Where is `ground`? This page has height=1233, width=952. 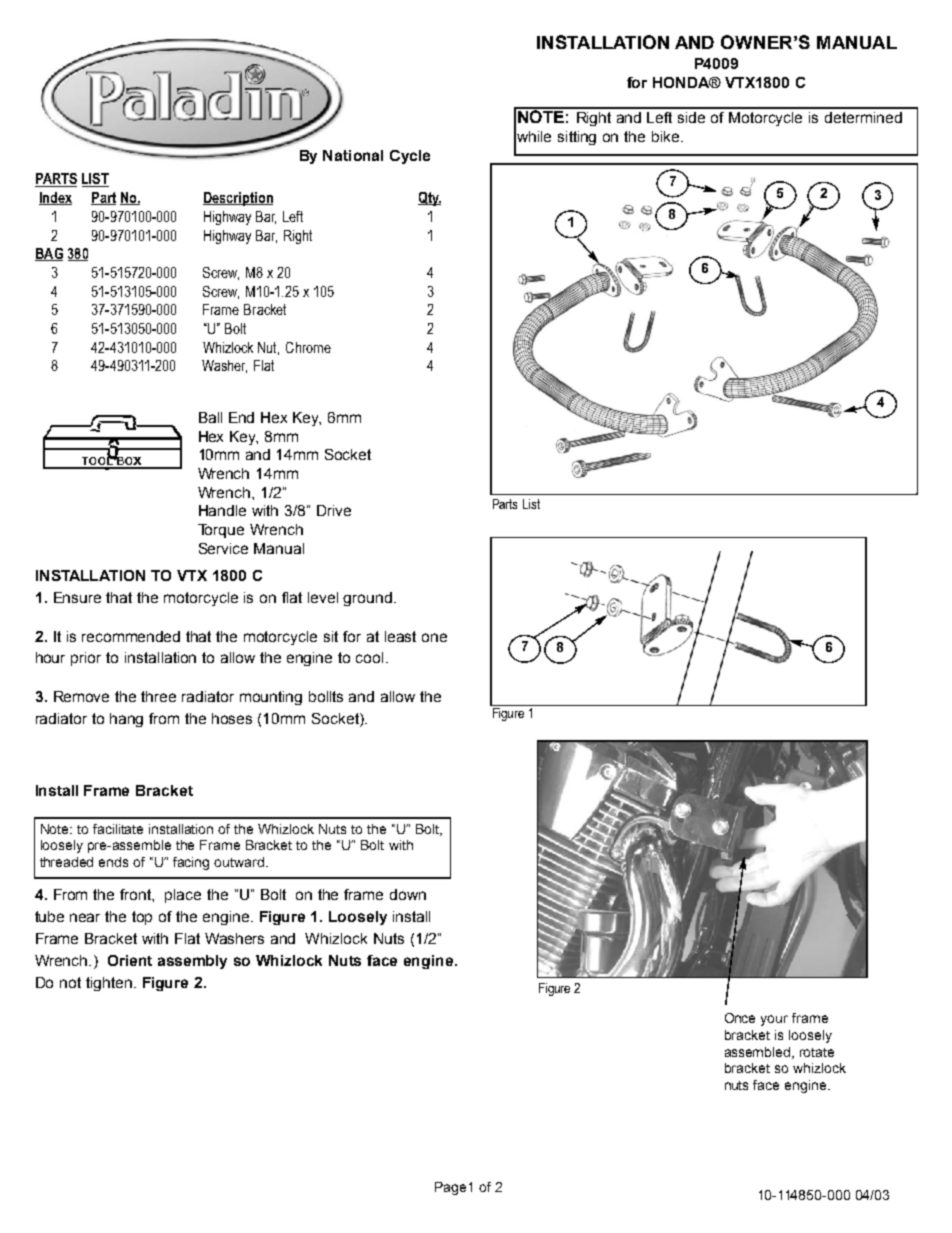 ground is located at coordinates (367, 599).
